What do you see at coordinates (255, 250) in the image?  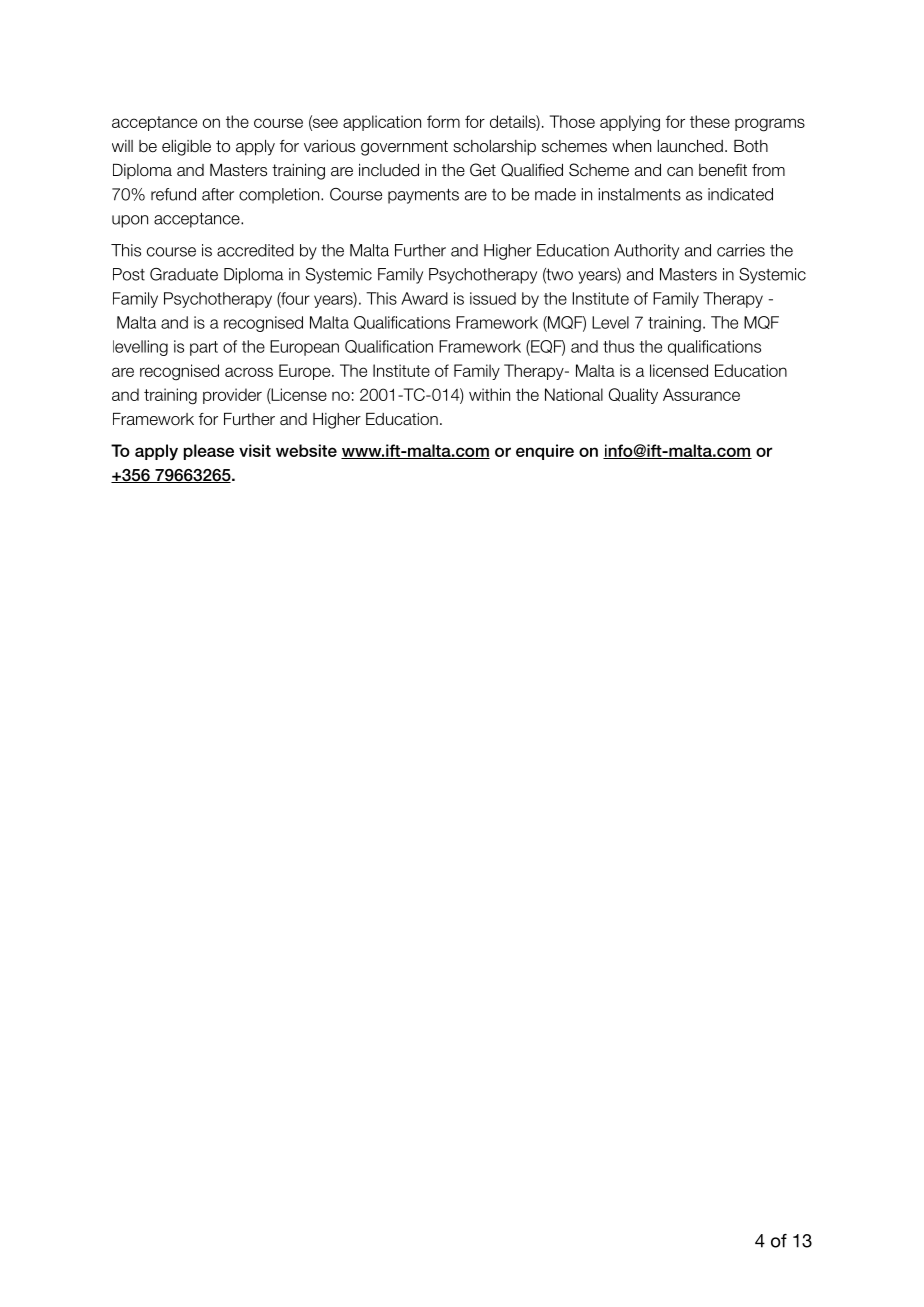 I see `accredited` at bounding box center [255, 250].
